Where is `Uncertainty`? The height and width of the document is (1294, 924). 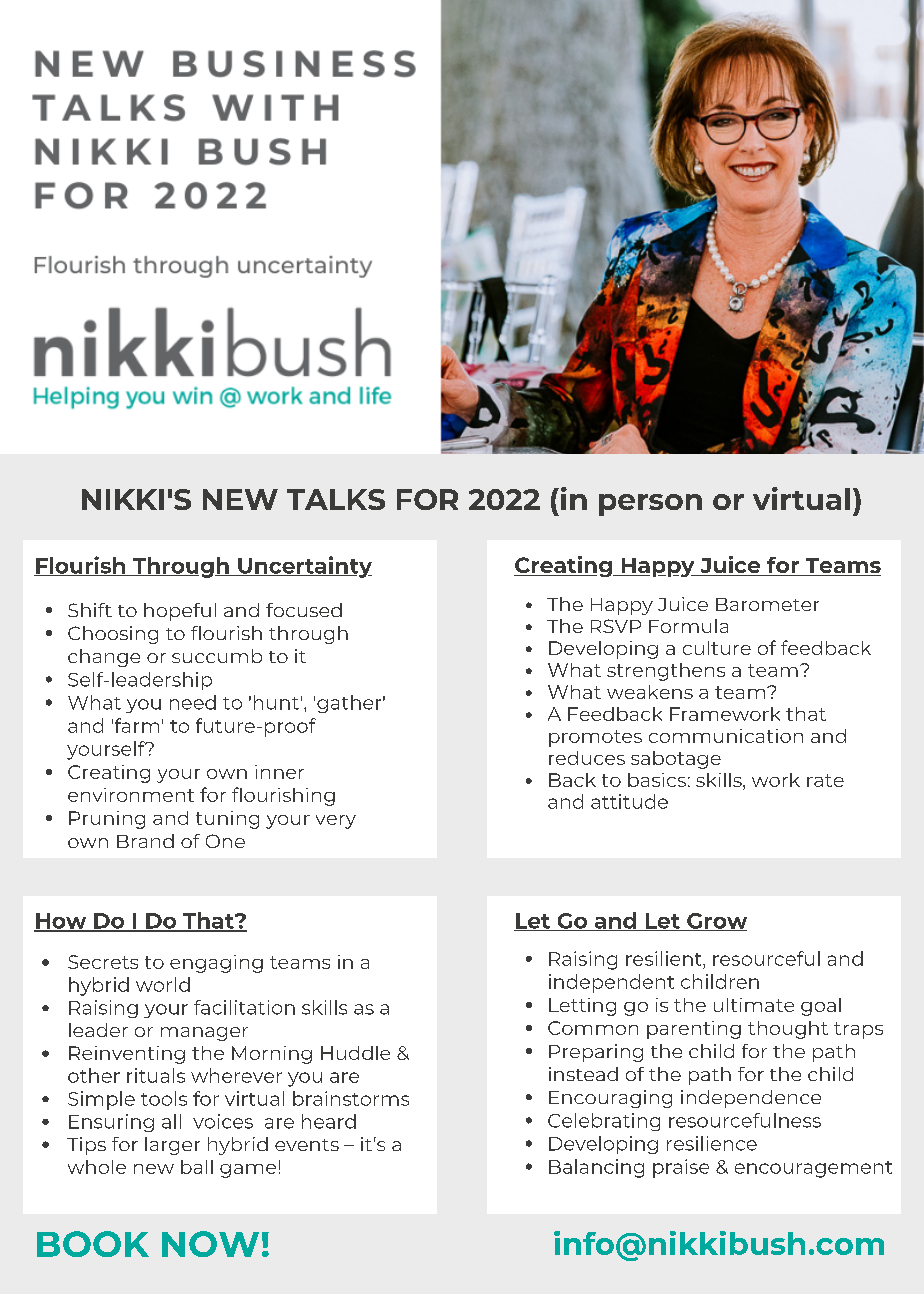 Uncertainty is located at coordinates (304, 567).
